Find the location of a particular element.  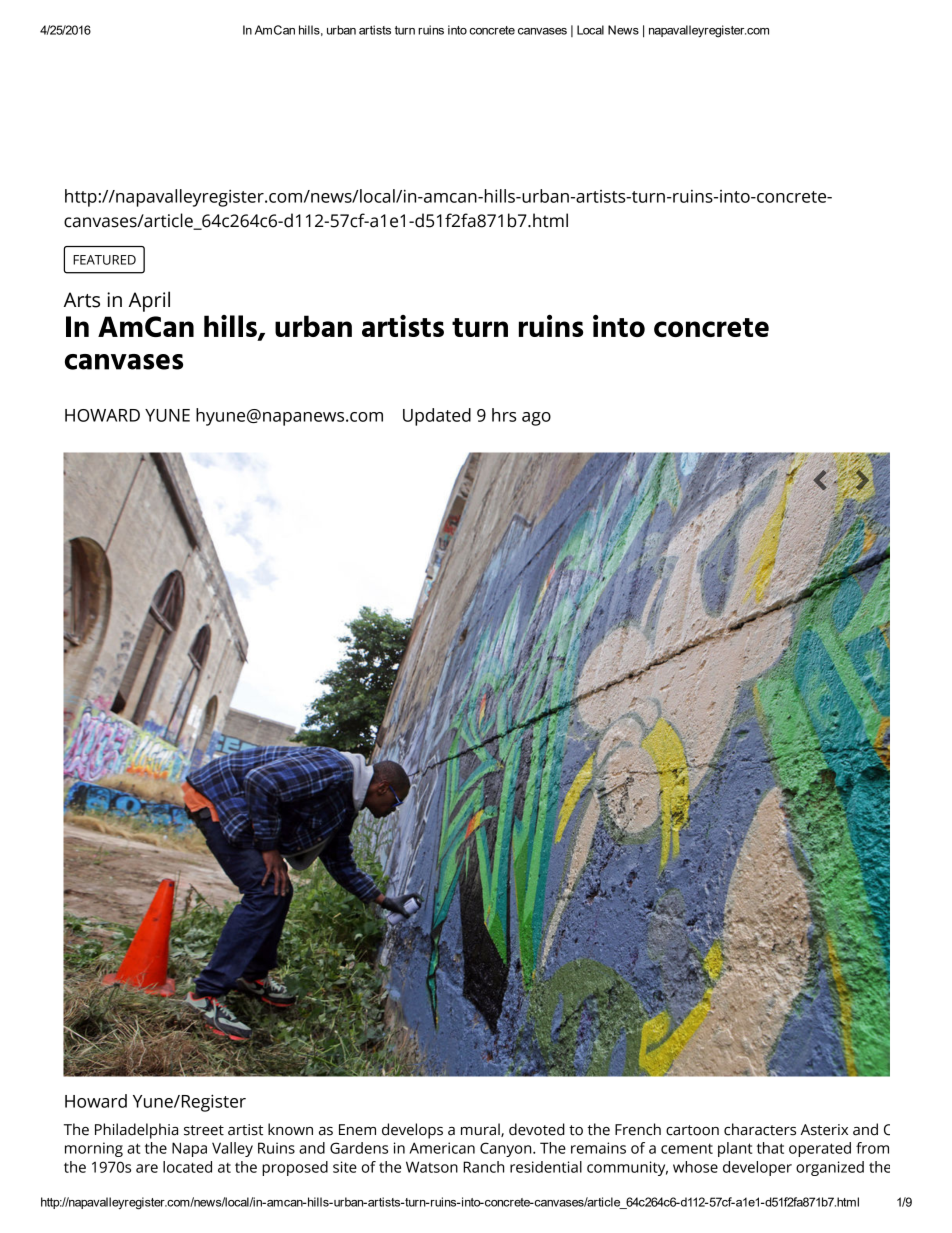

street is located at coordinates (204, 1130).
